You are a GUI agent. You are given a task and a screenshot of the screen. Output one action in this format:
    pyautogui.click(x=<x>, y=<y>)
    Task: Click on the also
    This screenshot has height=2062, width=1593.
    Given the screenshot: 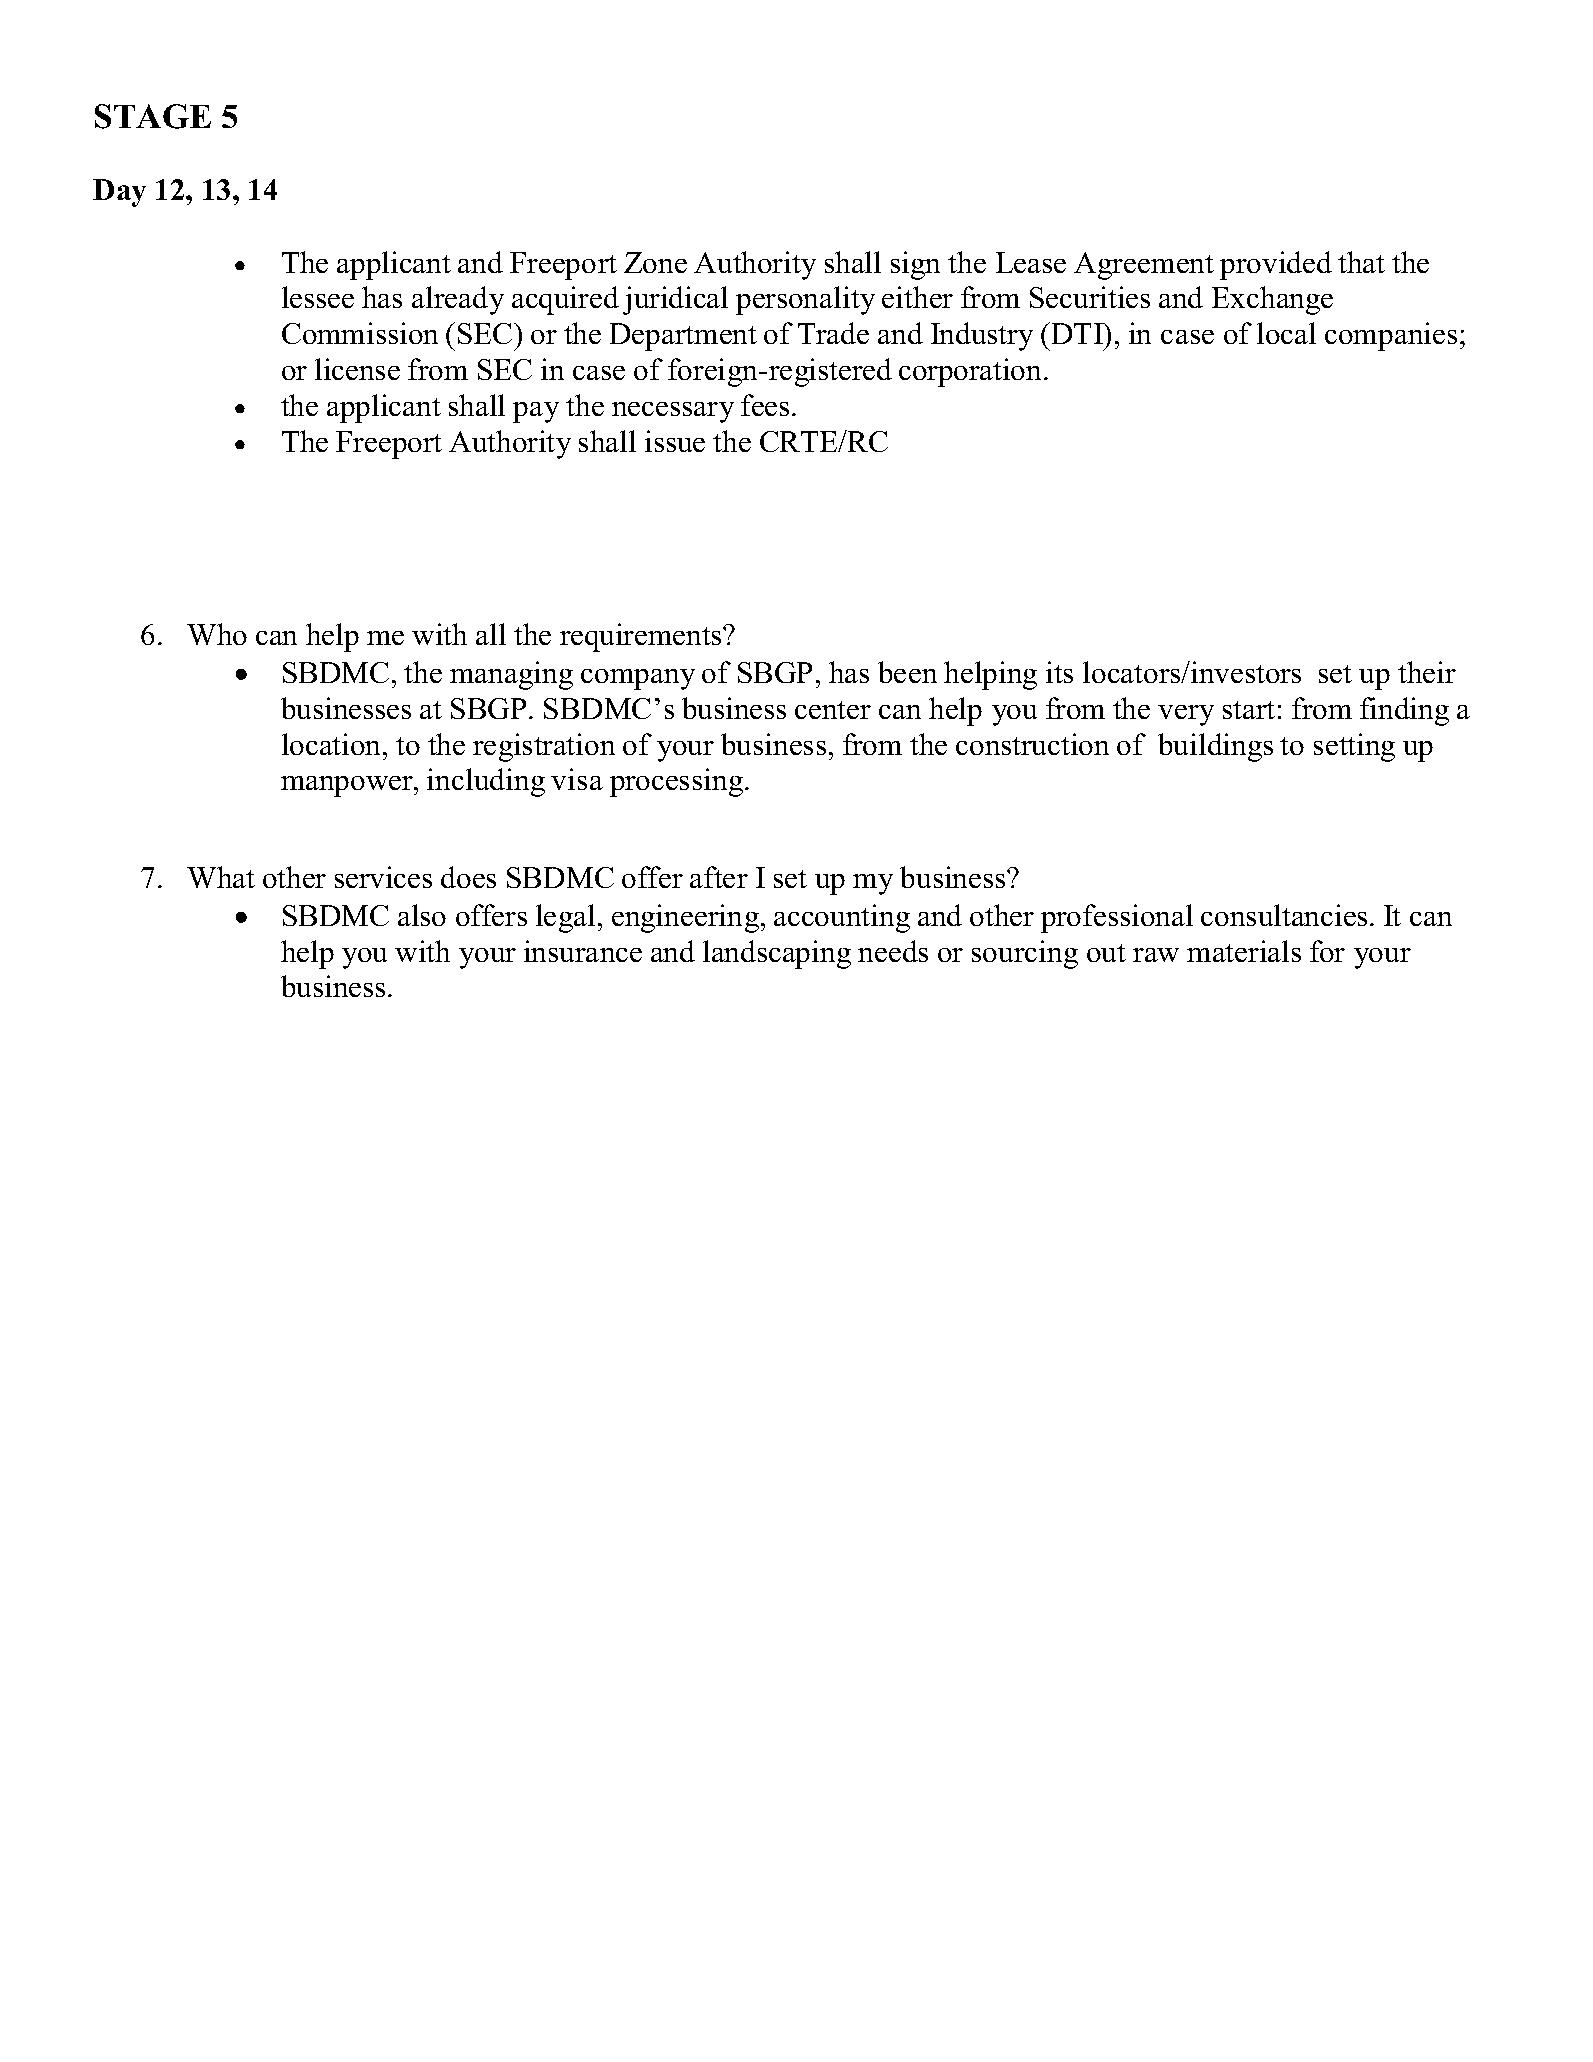 What is the action you would take?
    pyautogui.click(x=422, y=915)
